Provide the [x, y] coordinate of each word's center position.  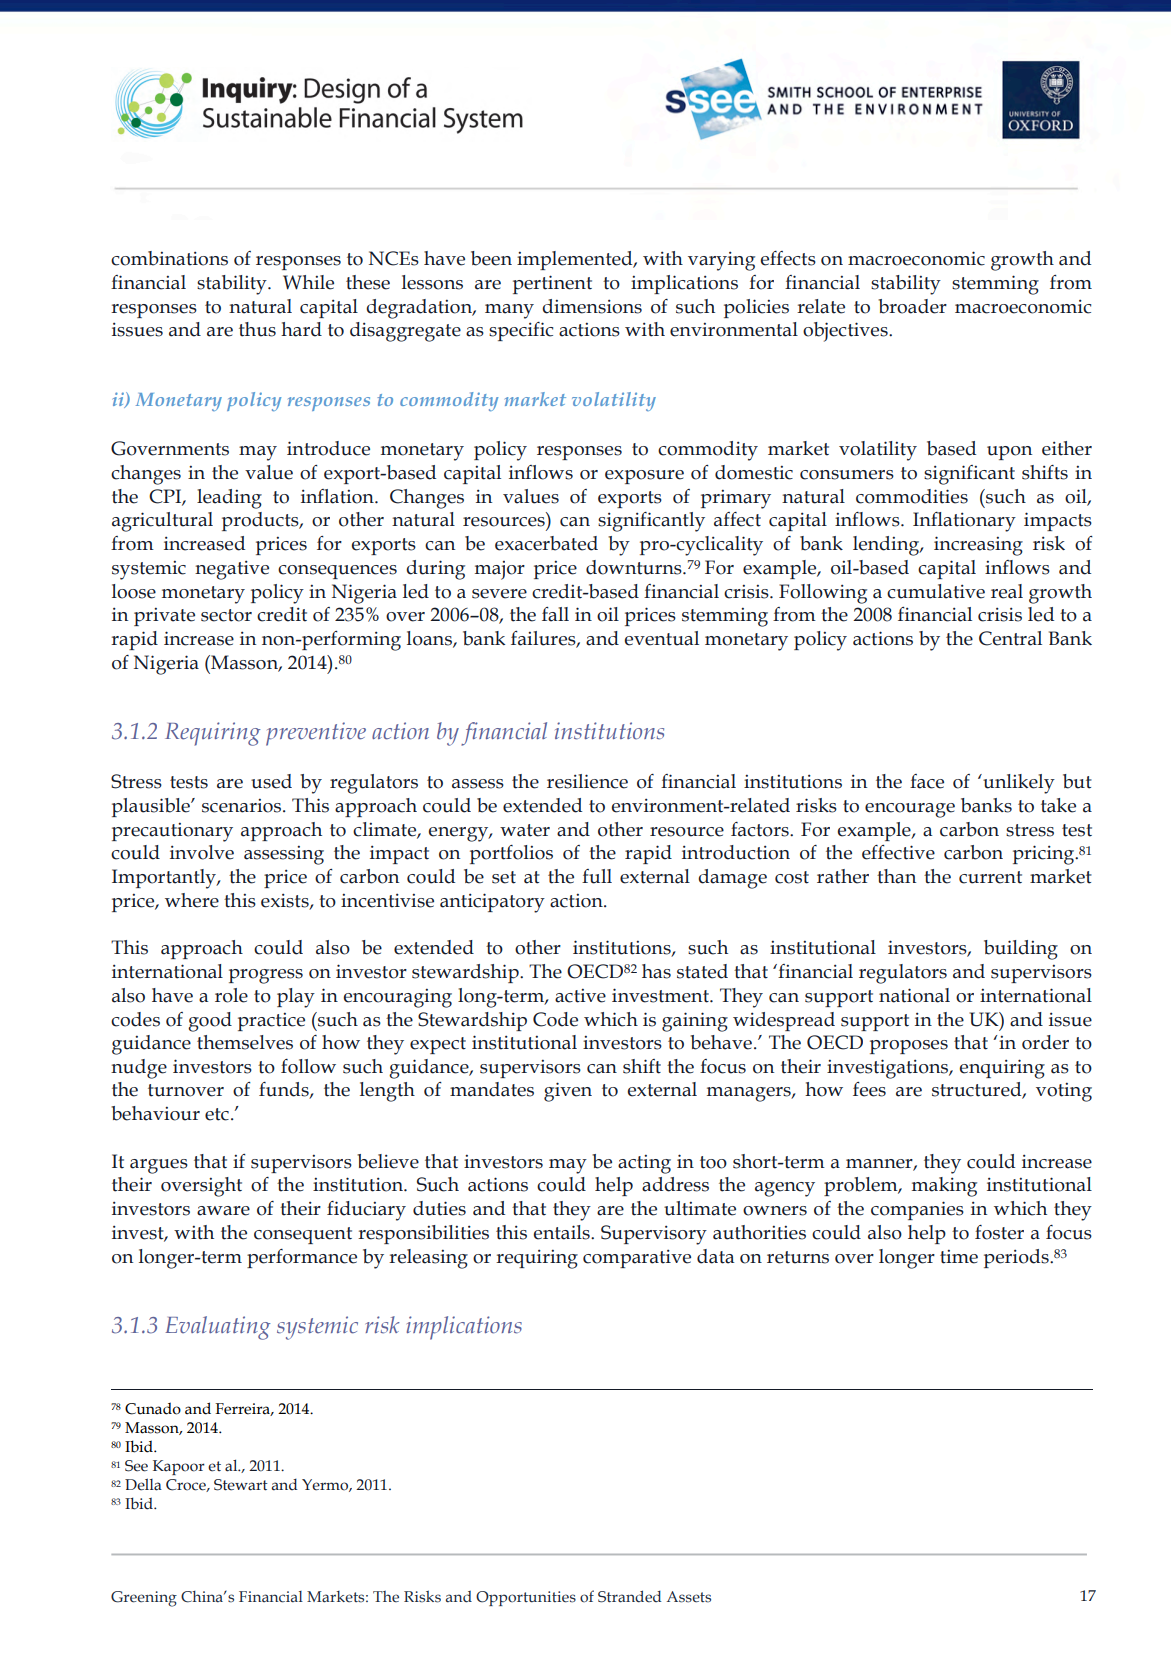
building [1021, 950]
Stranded [629, 1596]
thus [257, 329]
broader [912, 306]
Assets [689, 1597]
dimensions [592, 306]
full [597, 876]
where [192, 900]
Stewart [241, 1485]
